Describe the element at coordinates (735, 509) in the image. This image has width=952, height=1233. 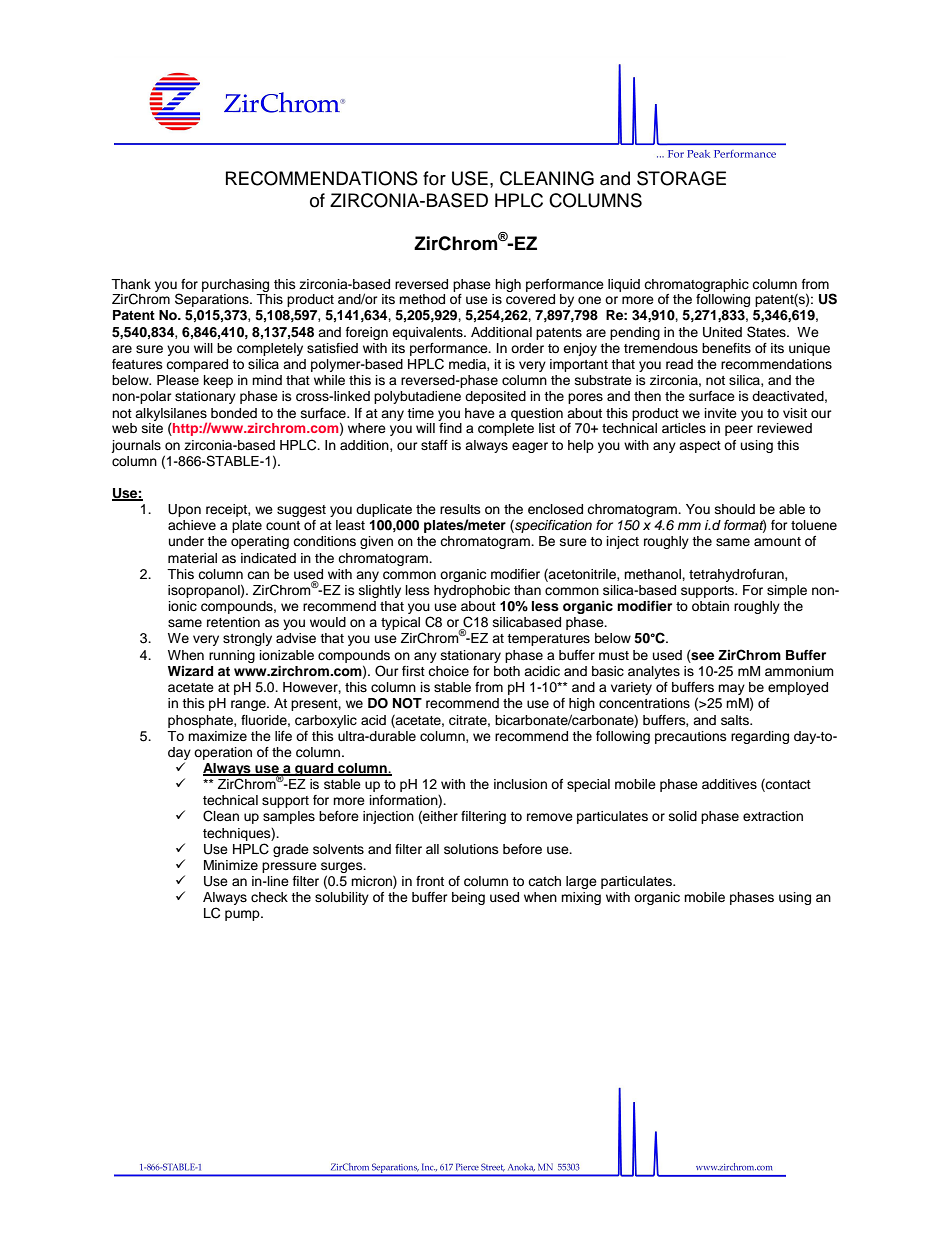
I see `should` at that location.
